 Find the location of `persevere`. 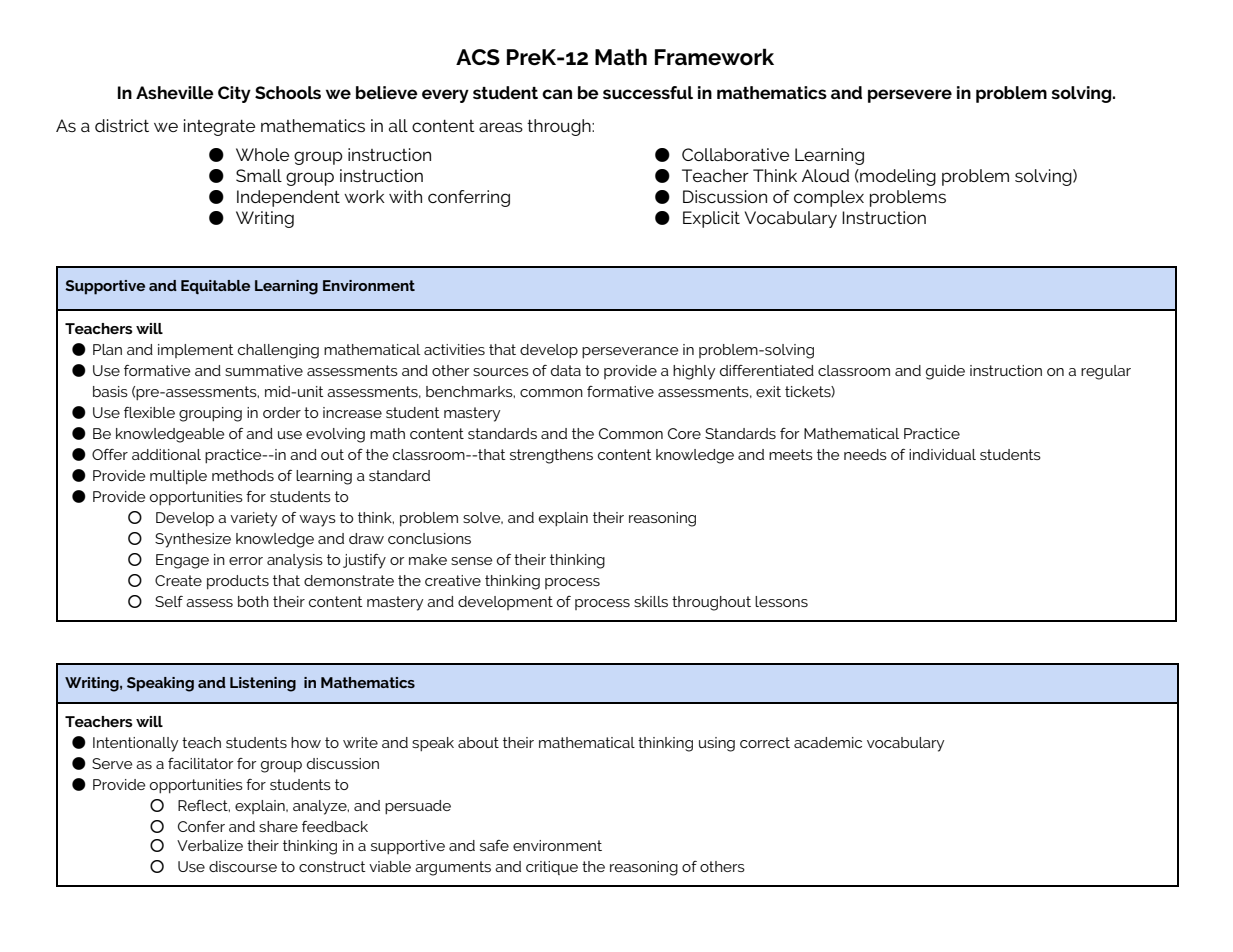

persevere is located at coordinates (910, 96).
